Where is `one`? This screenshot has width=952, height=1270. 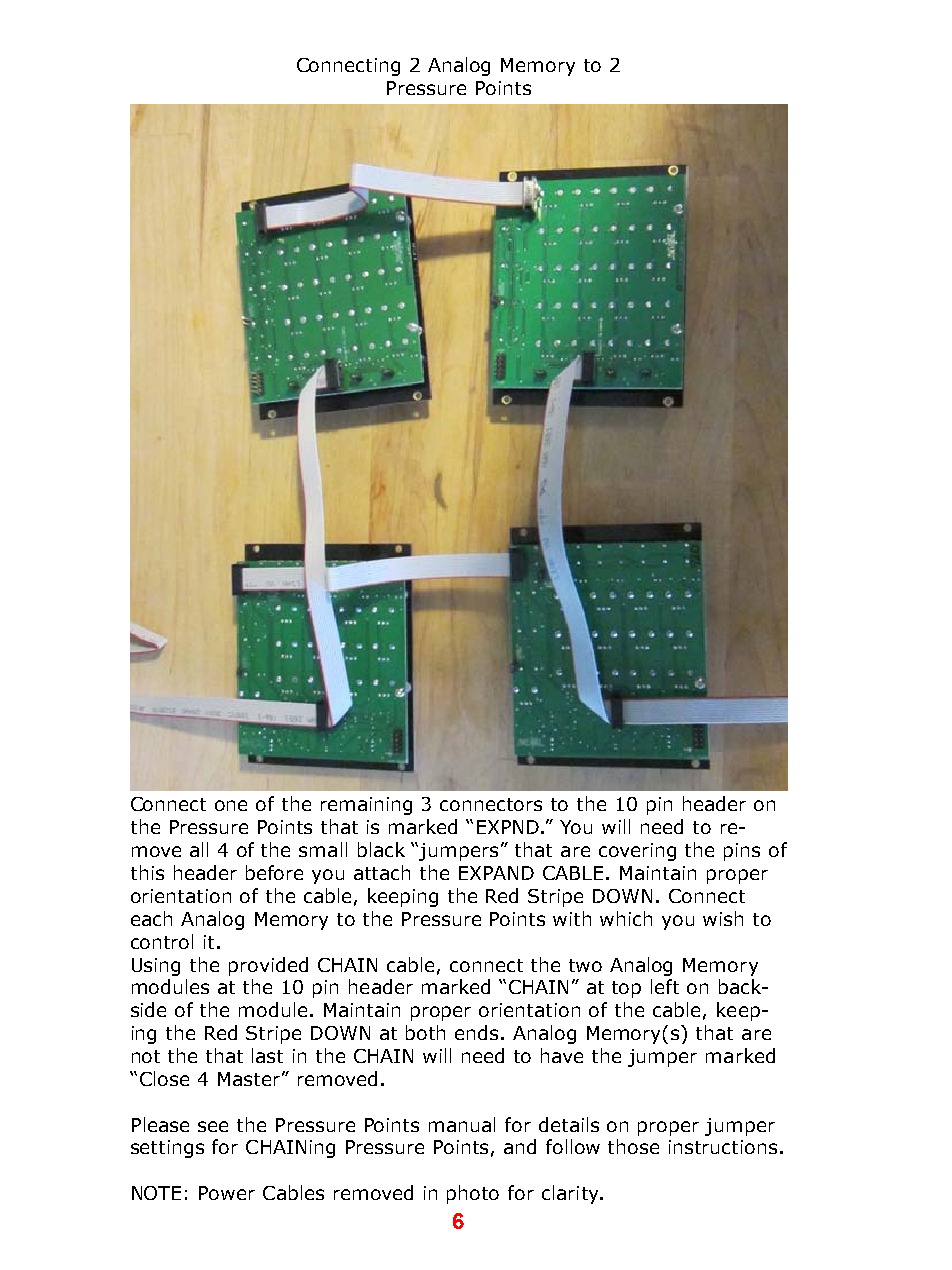 one is located at coordinates (231, 805).
